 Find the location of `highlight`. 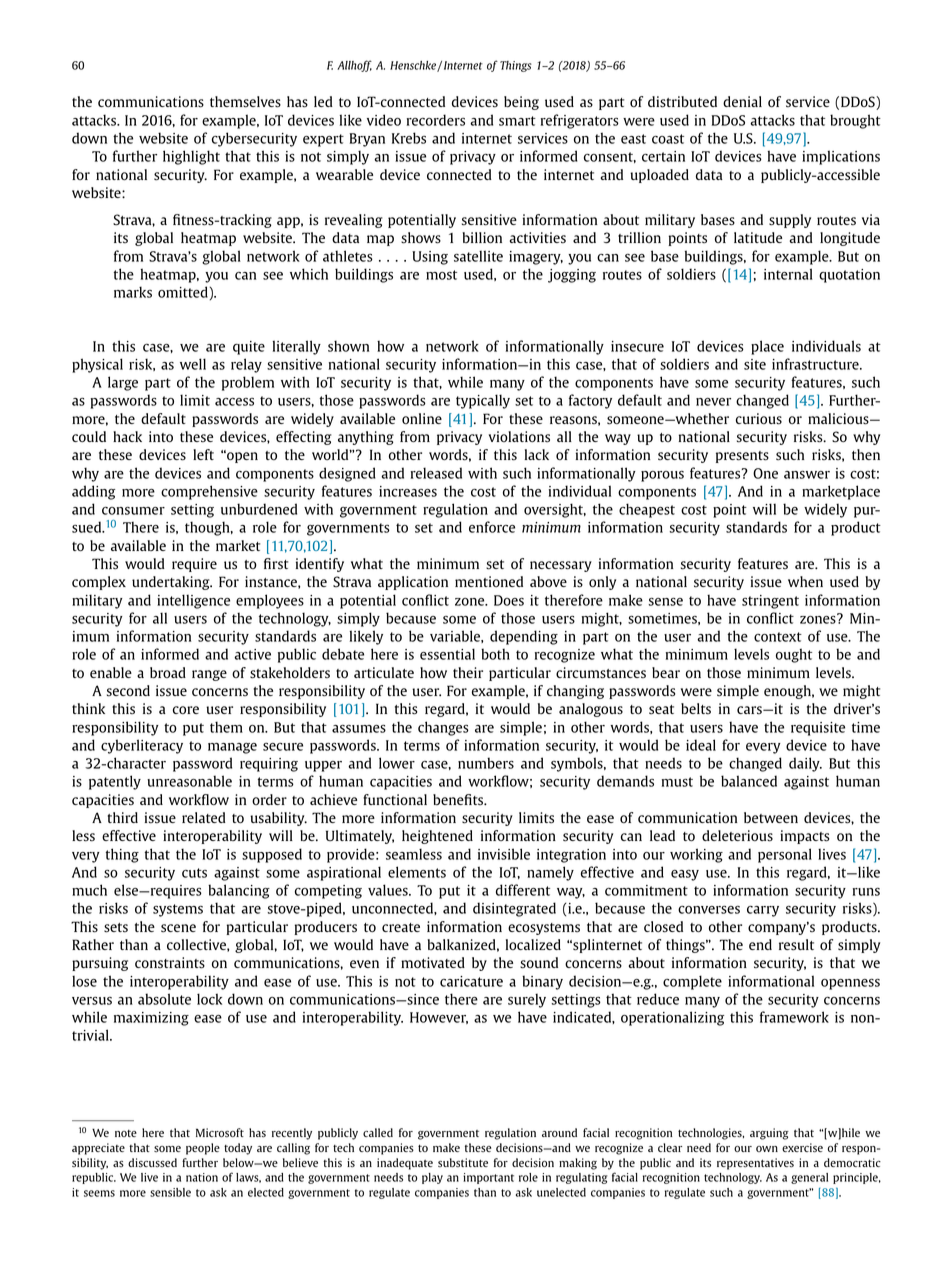

highlight is located at coordinates (191, 157).
